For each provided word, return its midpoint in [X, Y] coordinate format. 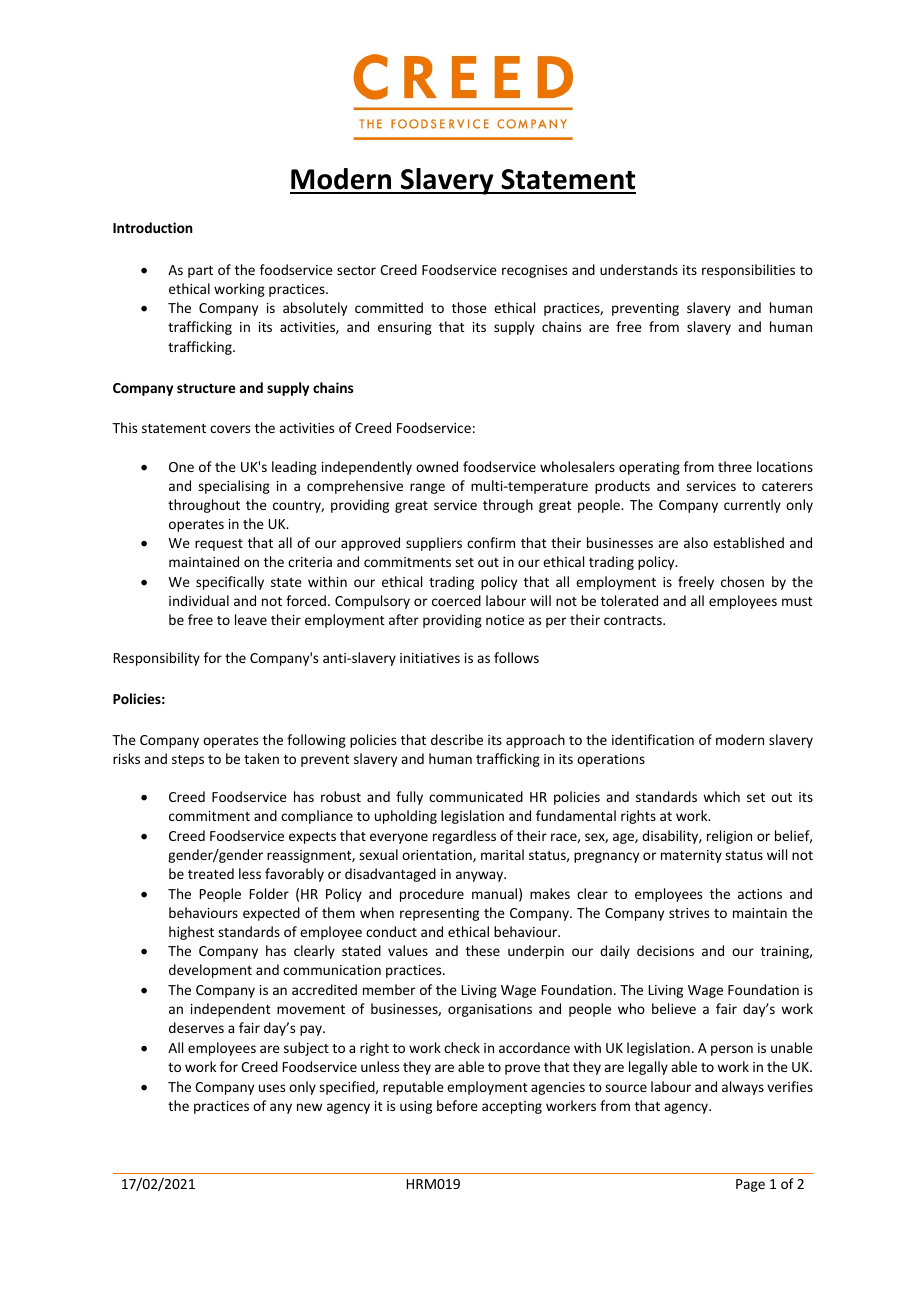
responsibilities [748, 271]
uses [272, 1088]
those [469, 307]
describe [457, 739]
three [735, 466]
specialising [234, 487]
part [200, 272]
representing [439, 914]
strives [689, 913]
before [457, 1105]
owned [437, 466]
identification [653, 739]
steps [188, 761]
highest [191, 933]
